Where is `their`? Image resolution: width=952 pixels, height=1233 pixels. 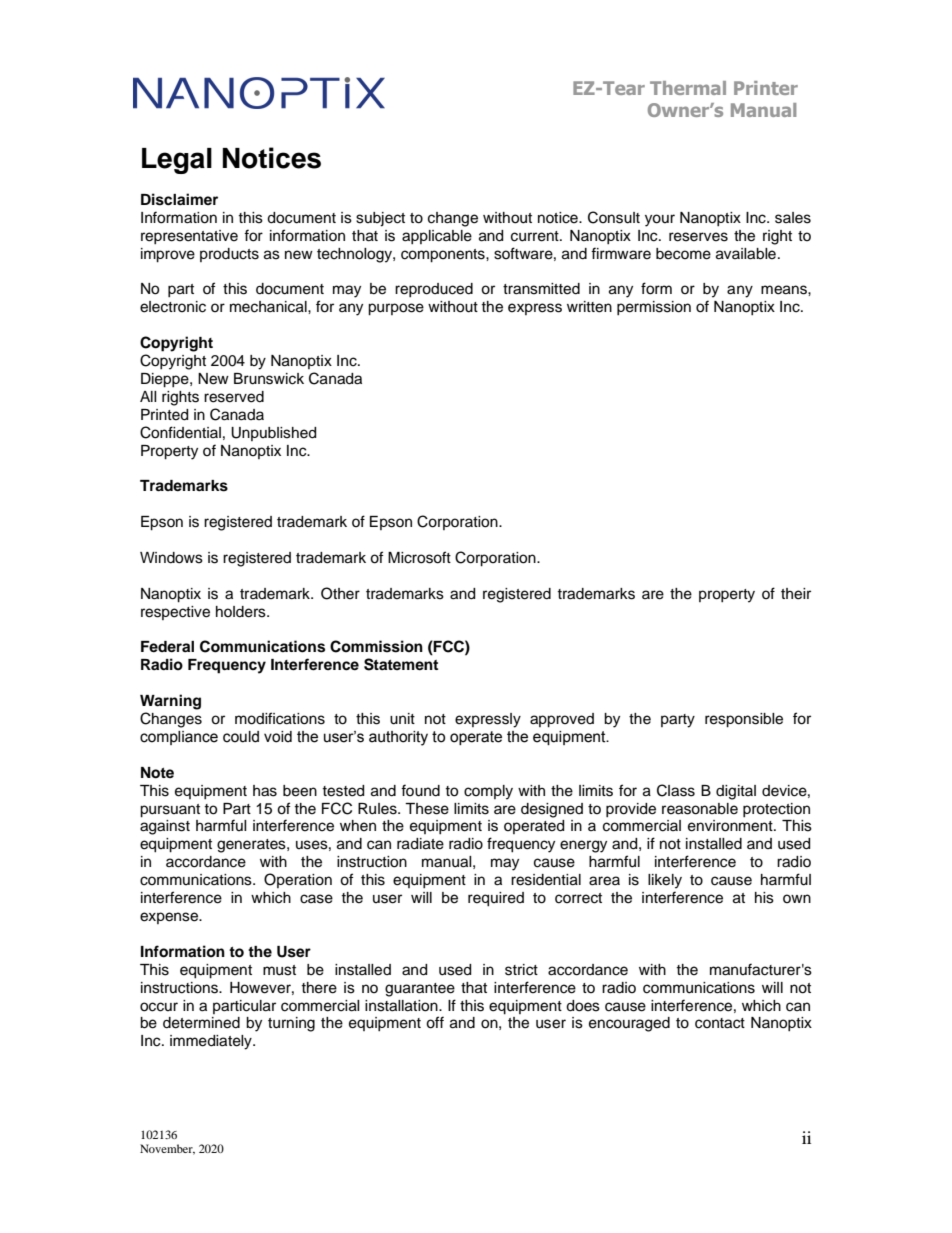
their is located at coordinates (796, 594).
